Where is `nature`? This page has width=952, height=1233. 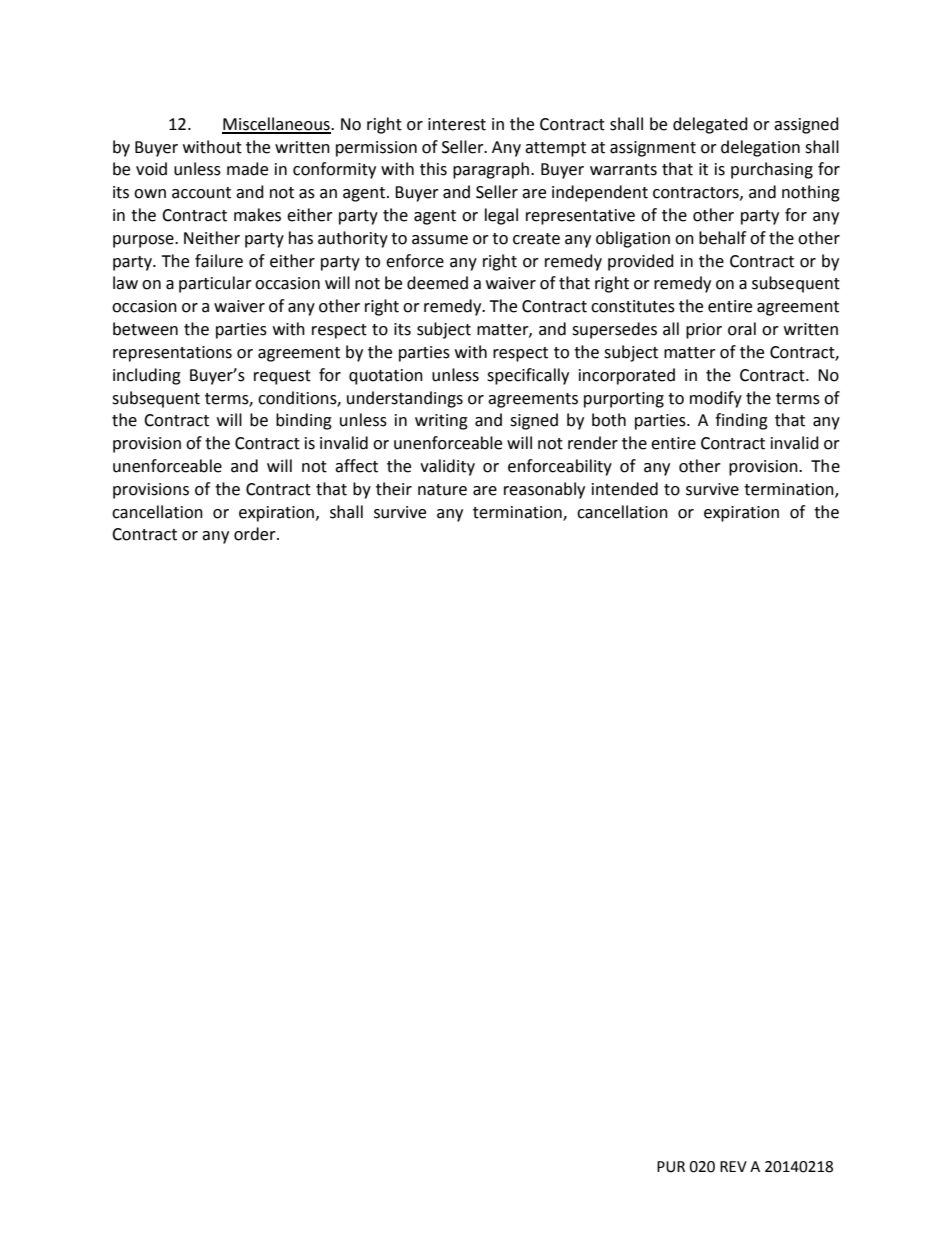
nature is located at coordinates (442, 490).
